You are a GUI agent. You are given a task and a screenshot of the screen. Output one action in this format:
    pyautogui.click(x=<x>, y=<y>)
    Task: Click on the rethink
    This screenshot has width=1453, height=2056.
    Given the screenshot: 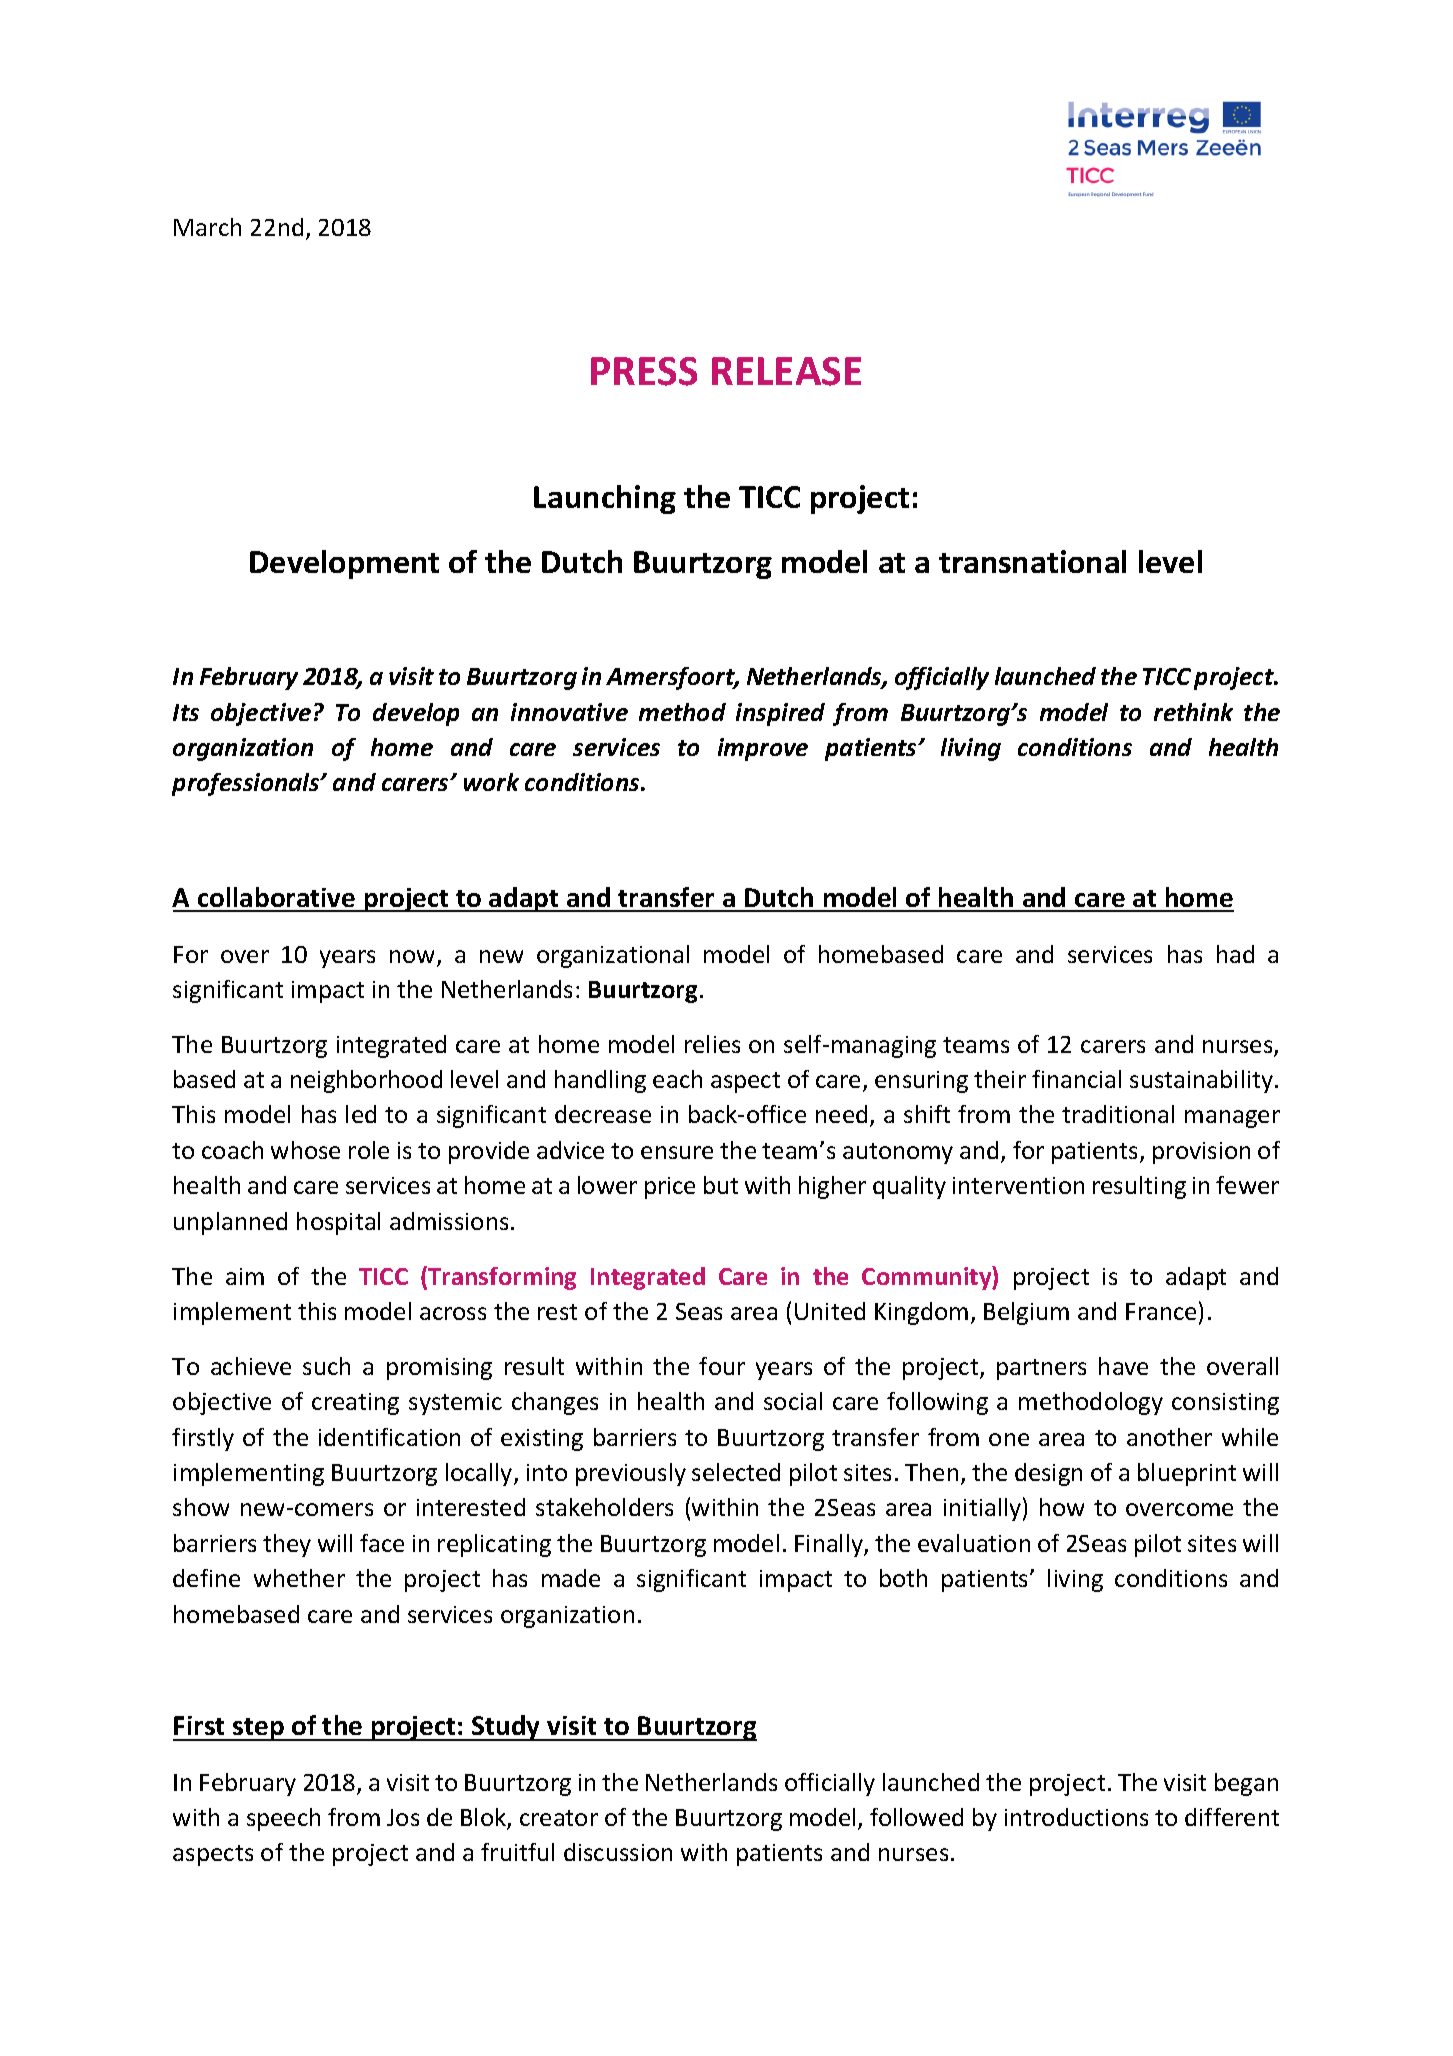 What is the action you would take?
    pyautogui.click(x=1193, y=712)
